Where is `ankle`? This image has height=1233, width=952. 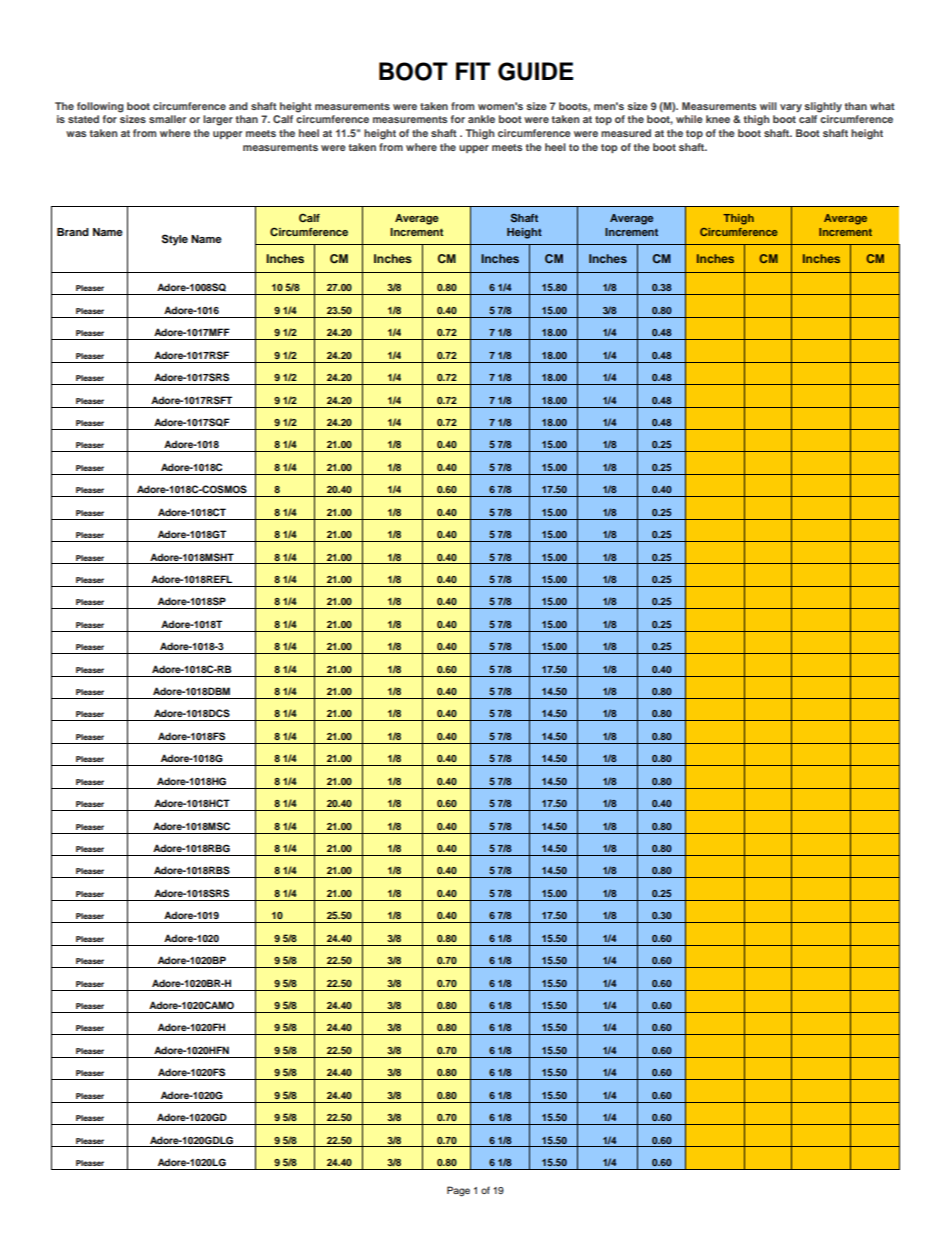
ankle is located at coordinates (481, 119).
